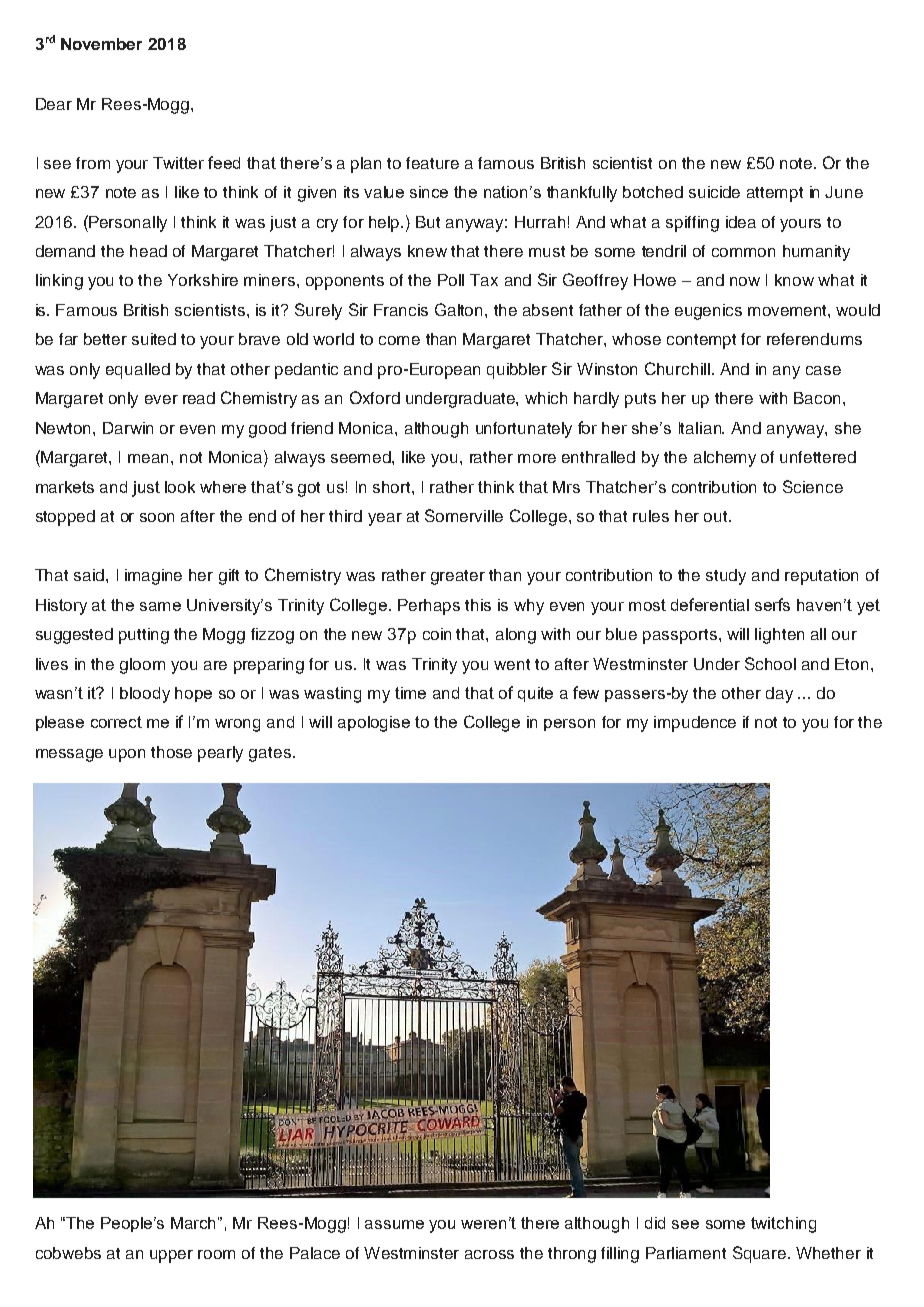 This screenshot has height=1307, width=924. Describe the element at coordinates (374, 724) in the screenshot. I see `apologise` at that location.
